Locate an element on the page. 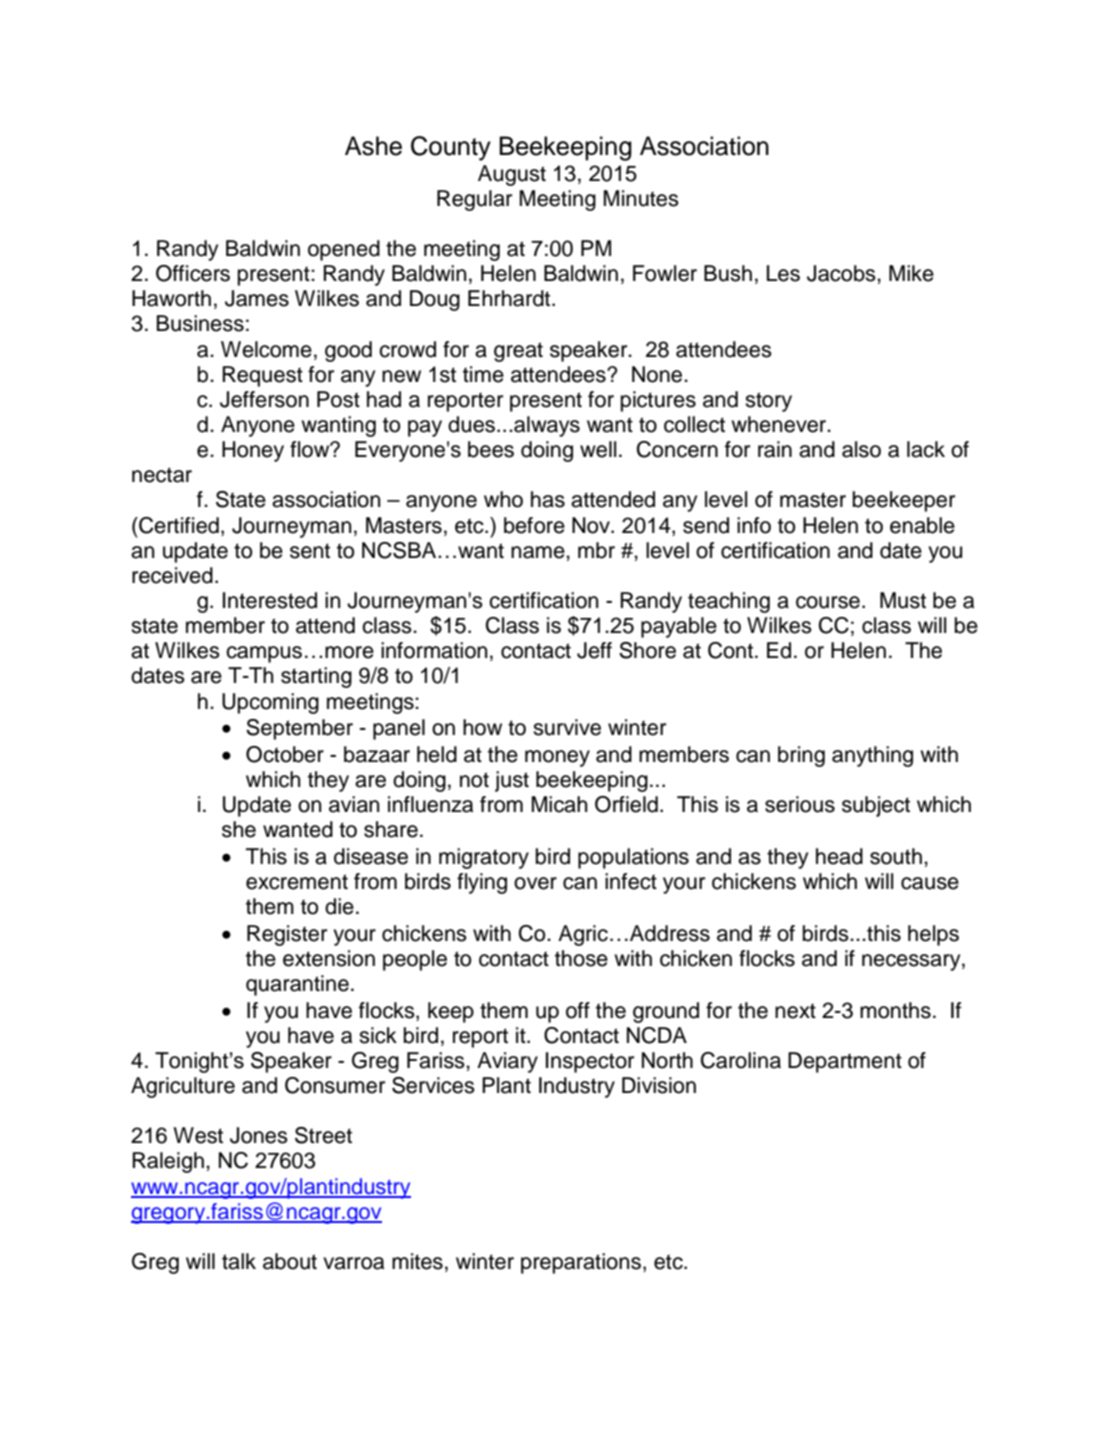 This document has height=1443, width=1115. enable is located at coordinates (922, 525).
